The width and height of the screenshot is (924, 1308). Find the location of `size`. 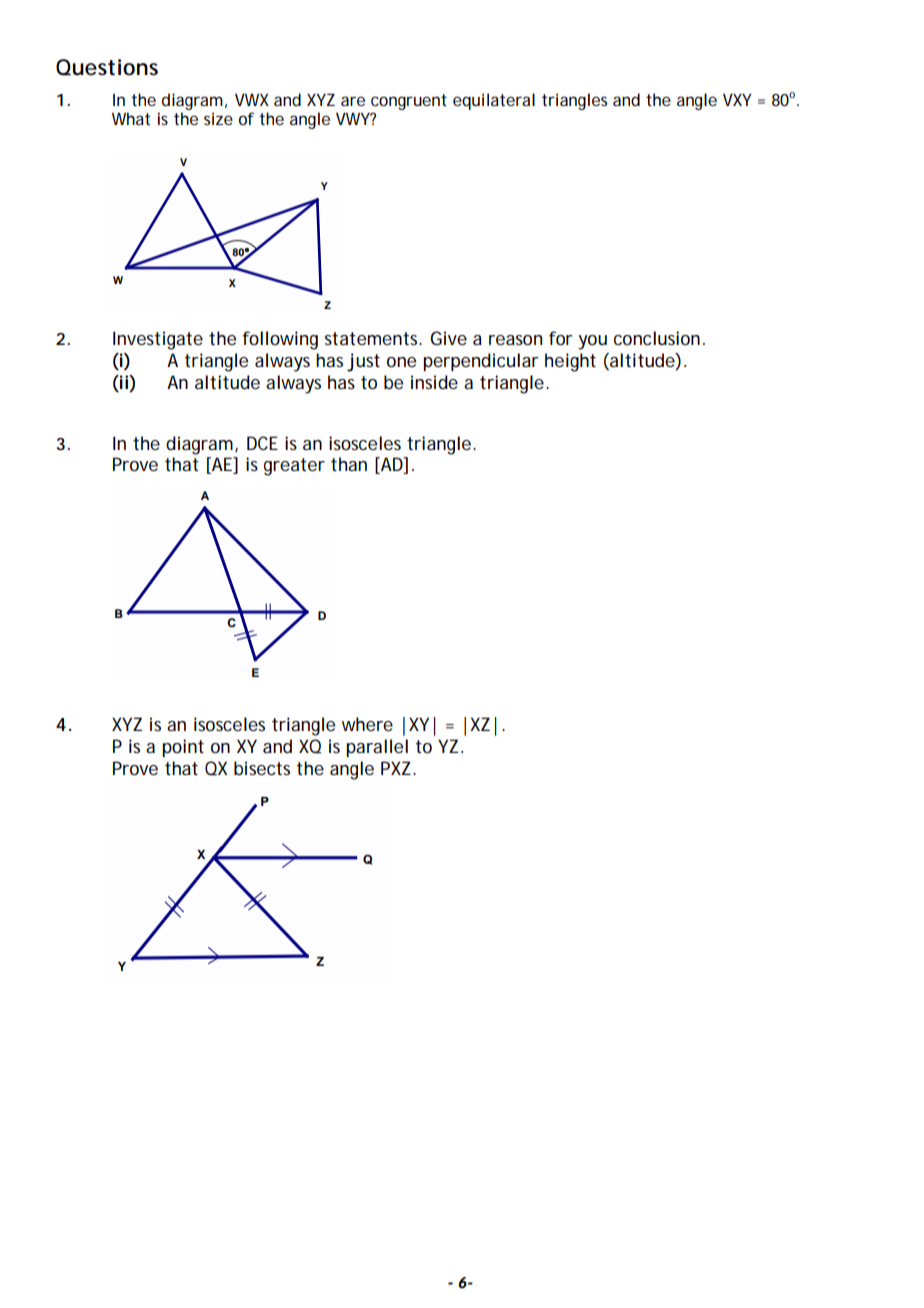

size is located at coordinates (218, 118).
